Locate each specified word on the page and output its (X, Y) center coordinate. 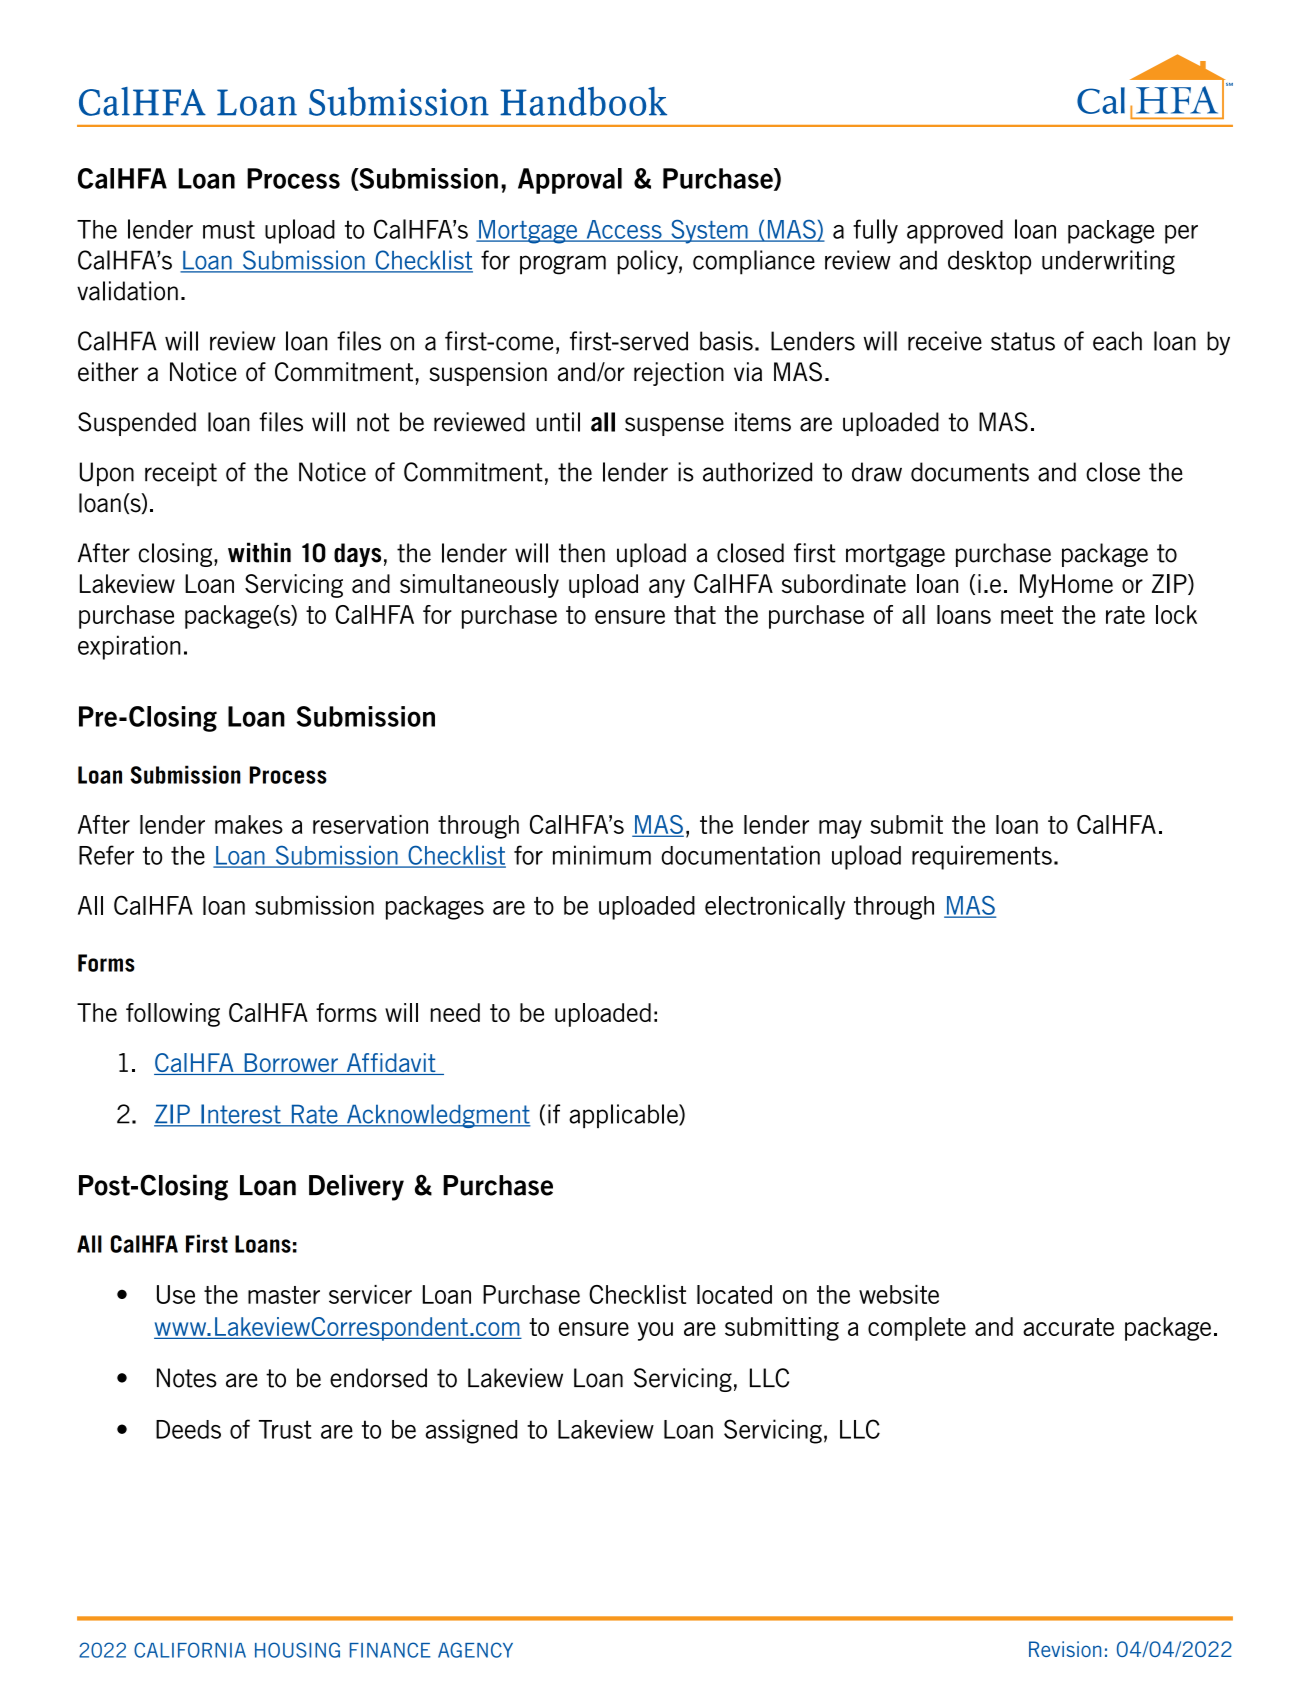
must (229, 229)
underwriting (1108, 262)
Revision (1065, 1649)
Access (624, 230)
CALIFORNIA (190, 1650)
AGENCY (475, 1650)
